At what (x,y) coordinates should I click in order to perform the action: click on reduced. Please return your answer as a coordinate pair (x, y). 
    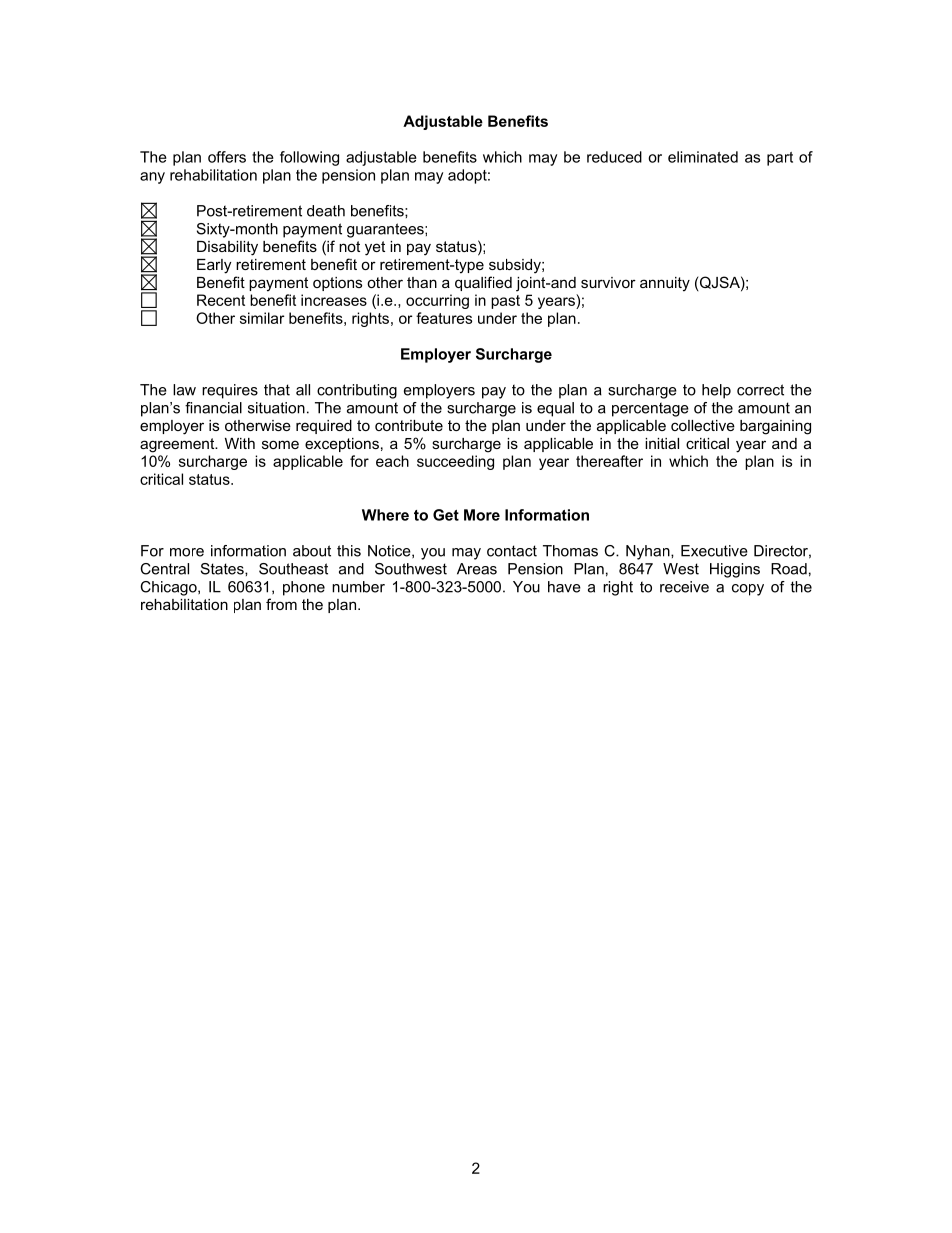
    Looking at the image, I should click on (614, 157).
